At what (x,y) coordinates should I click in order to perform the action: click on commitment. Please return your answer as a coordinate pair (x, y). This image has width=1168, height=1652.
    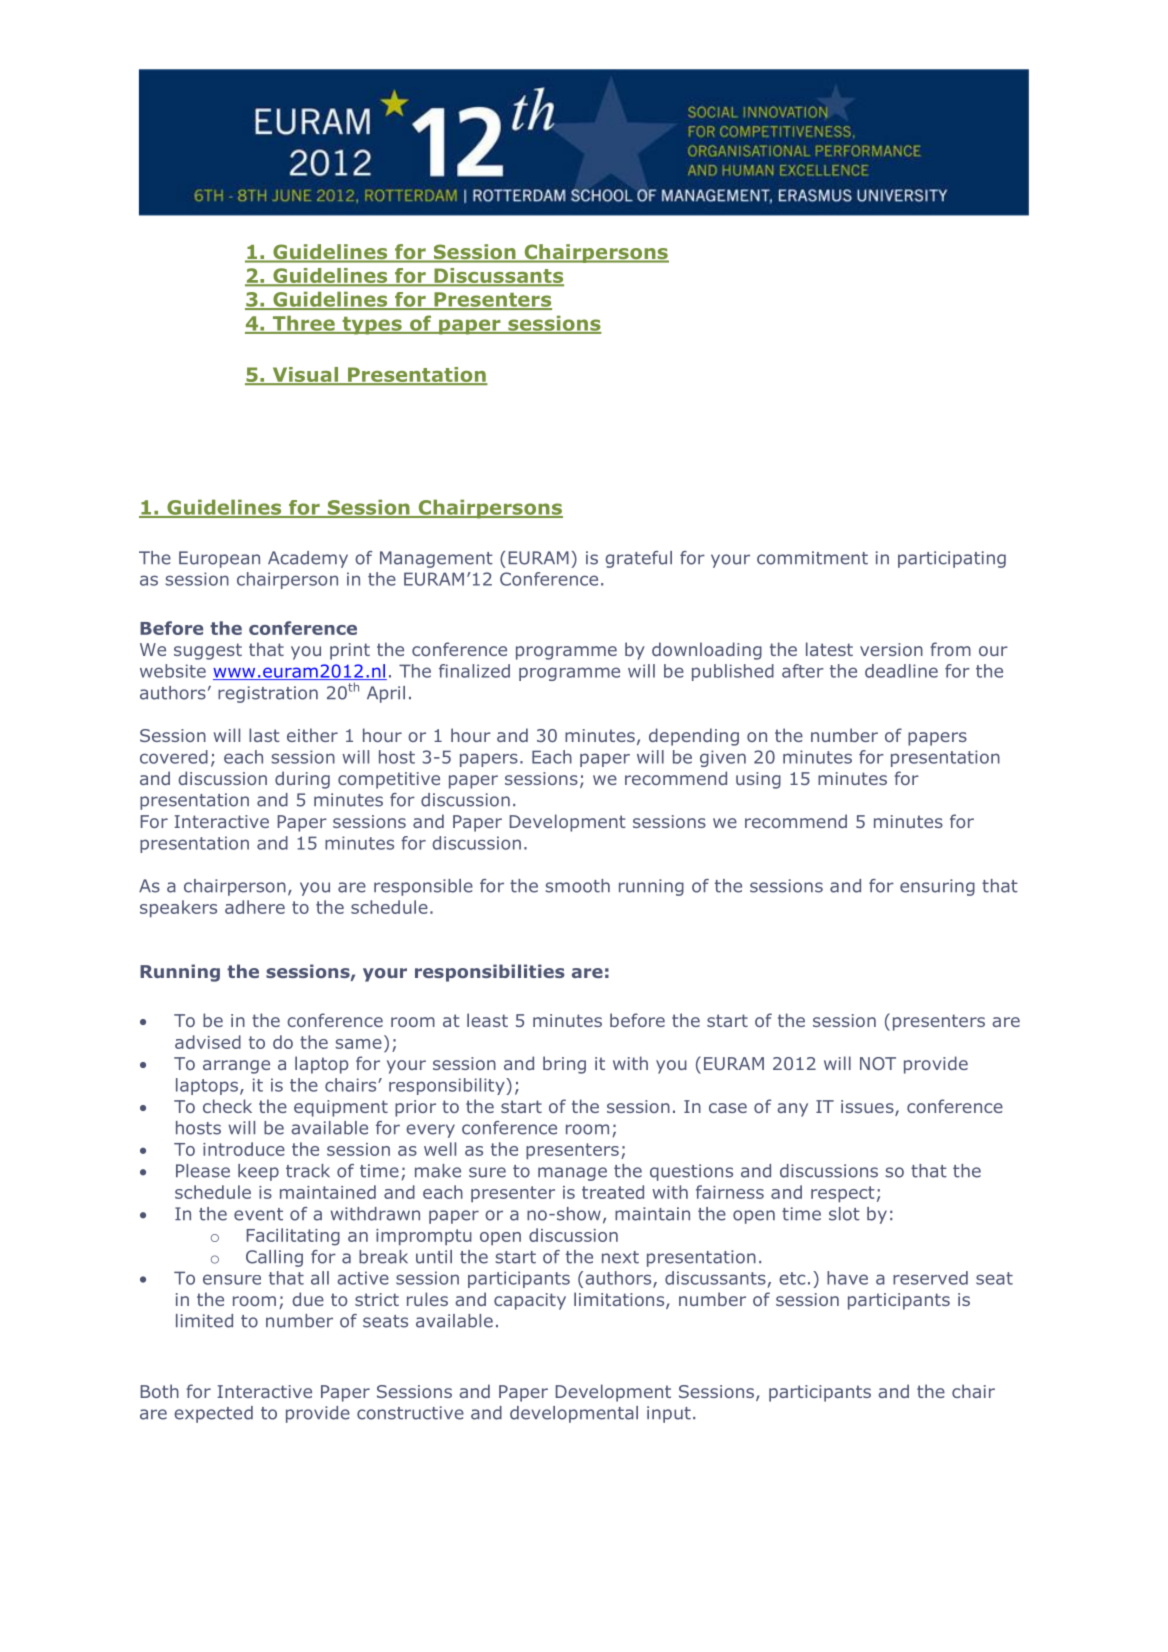
    Looking at the image, I should click on (812, 558).
